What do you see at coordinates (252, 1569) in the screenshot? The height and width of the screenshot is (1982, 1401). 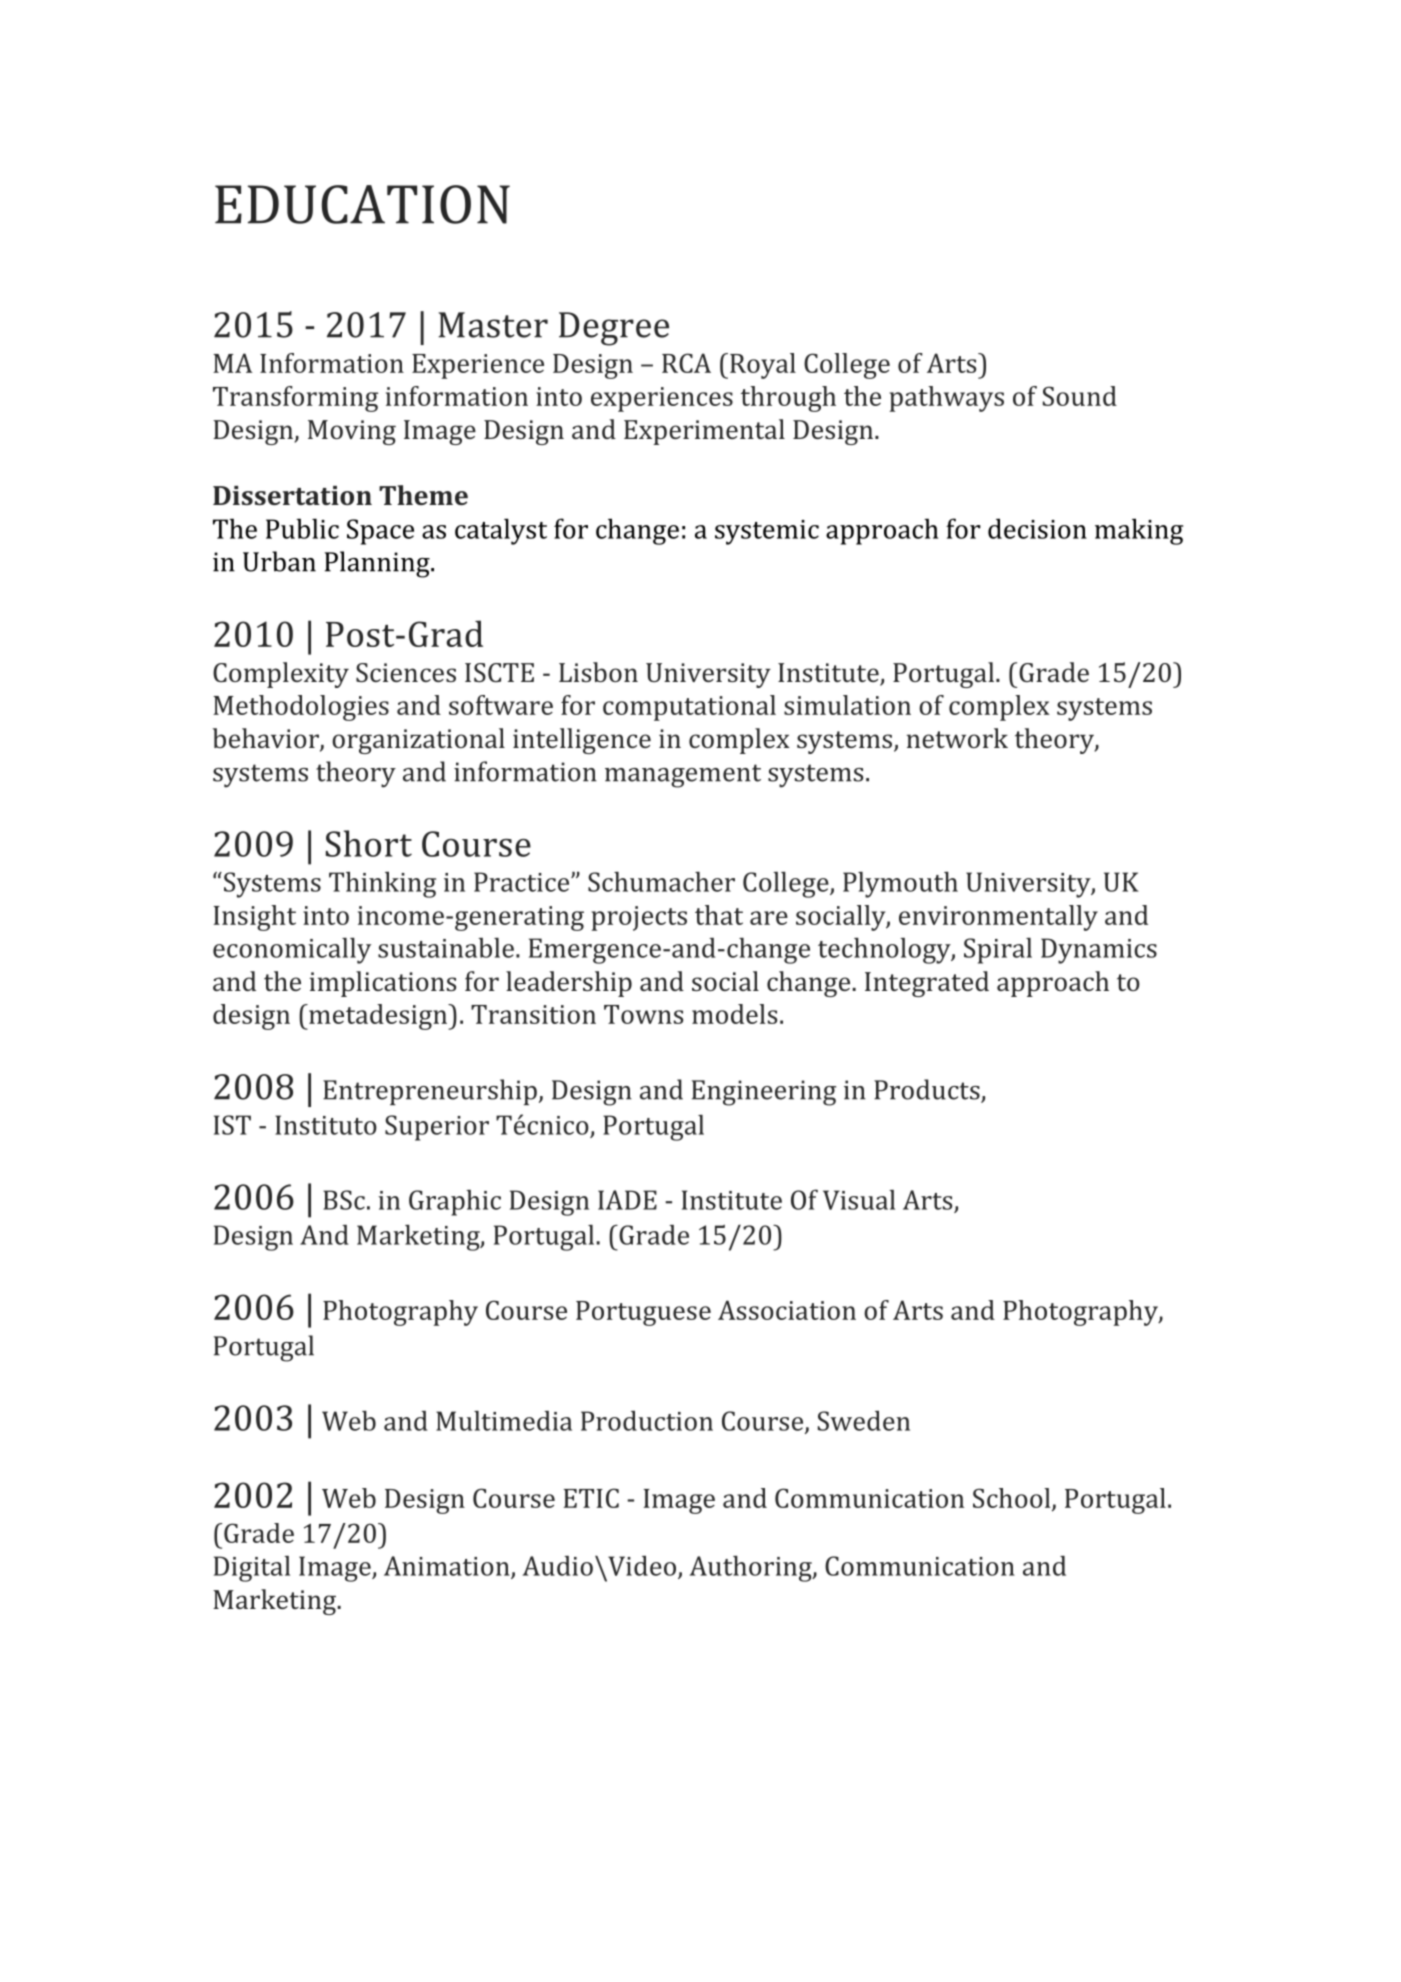 I see `Digital` at bounding box center [252, 1569].
